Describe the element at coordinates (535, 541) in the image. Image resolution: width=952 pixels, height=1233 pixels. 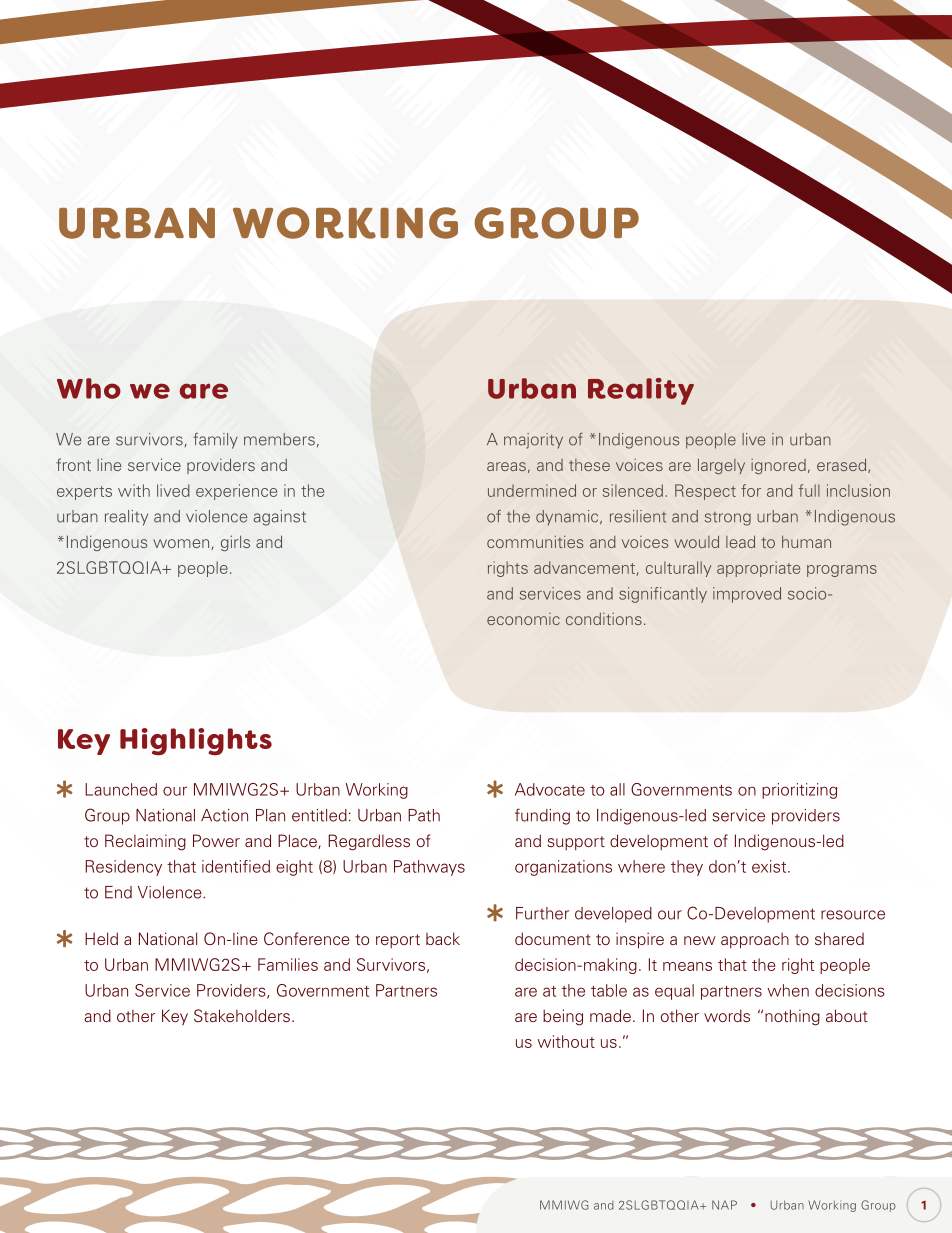
I see `communities` at that location.
